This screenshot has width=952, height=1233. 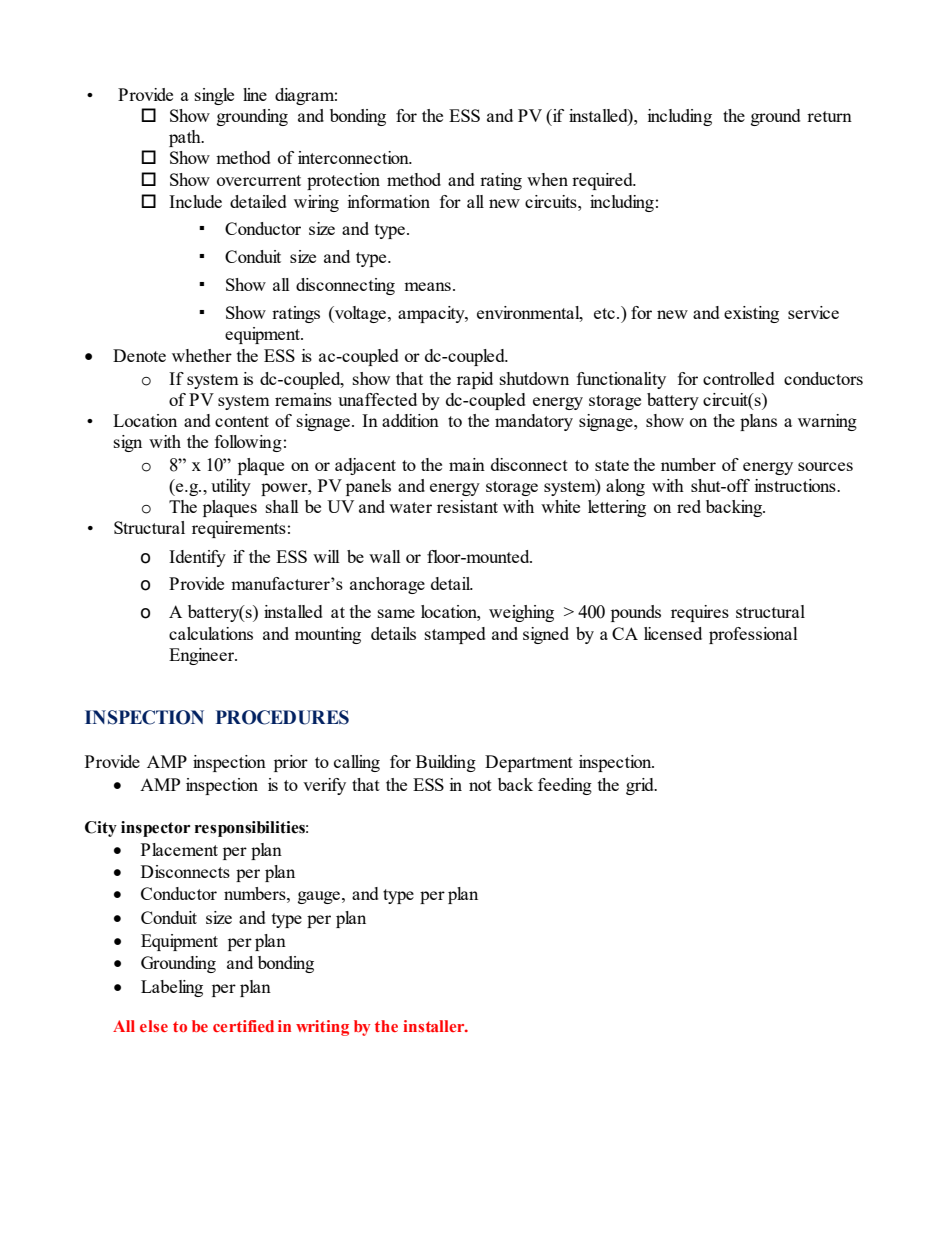 What do you see at coordinates (829, 116) in the screenshot?
I see `return` at bounding box center [829, 116].
